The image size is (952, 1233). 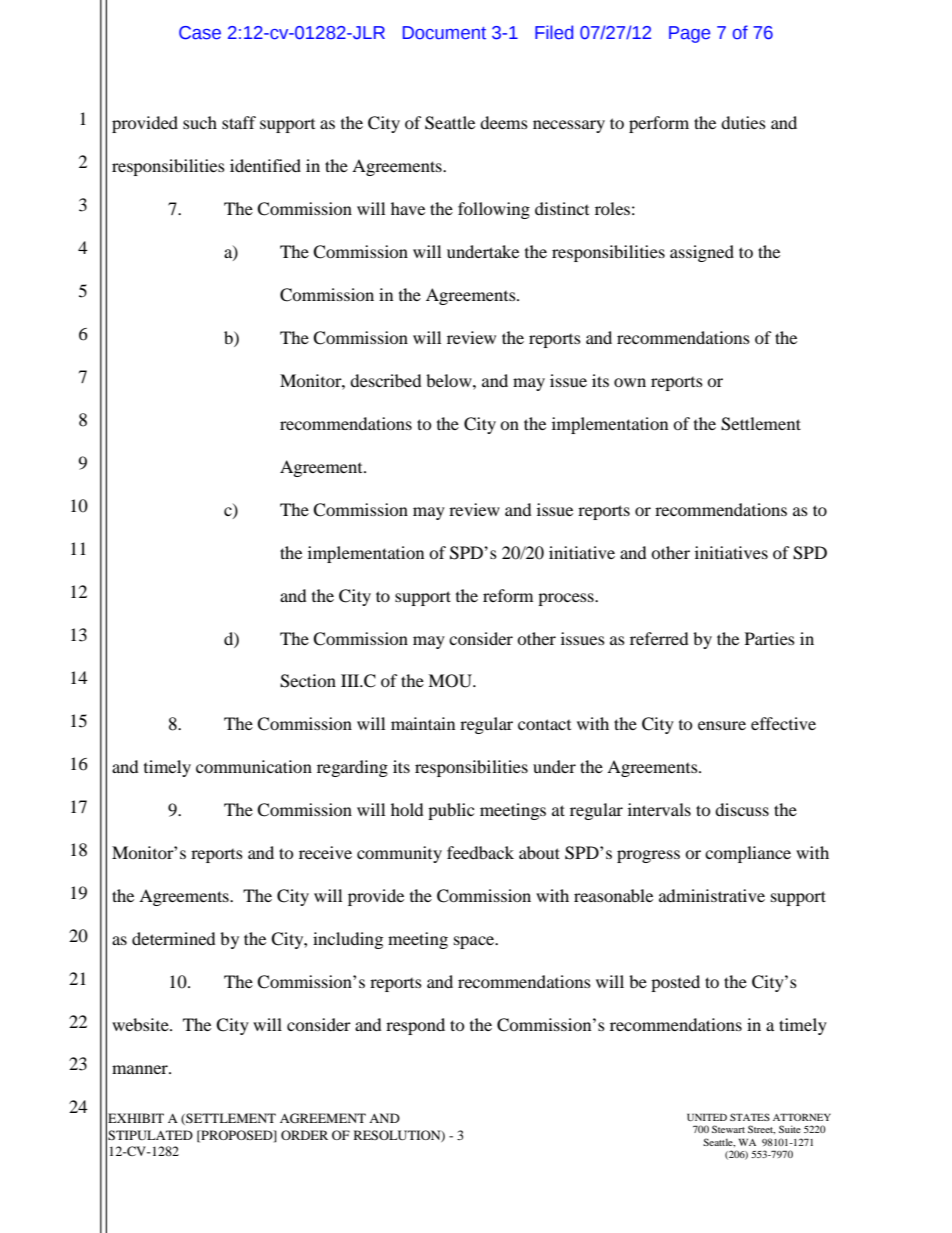 What do you see at coordinates (722, 725) in the screenshot?
I see `ensure` at bounding box center [722, 725].
